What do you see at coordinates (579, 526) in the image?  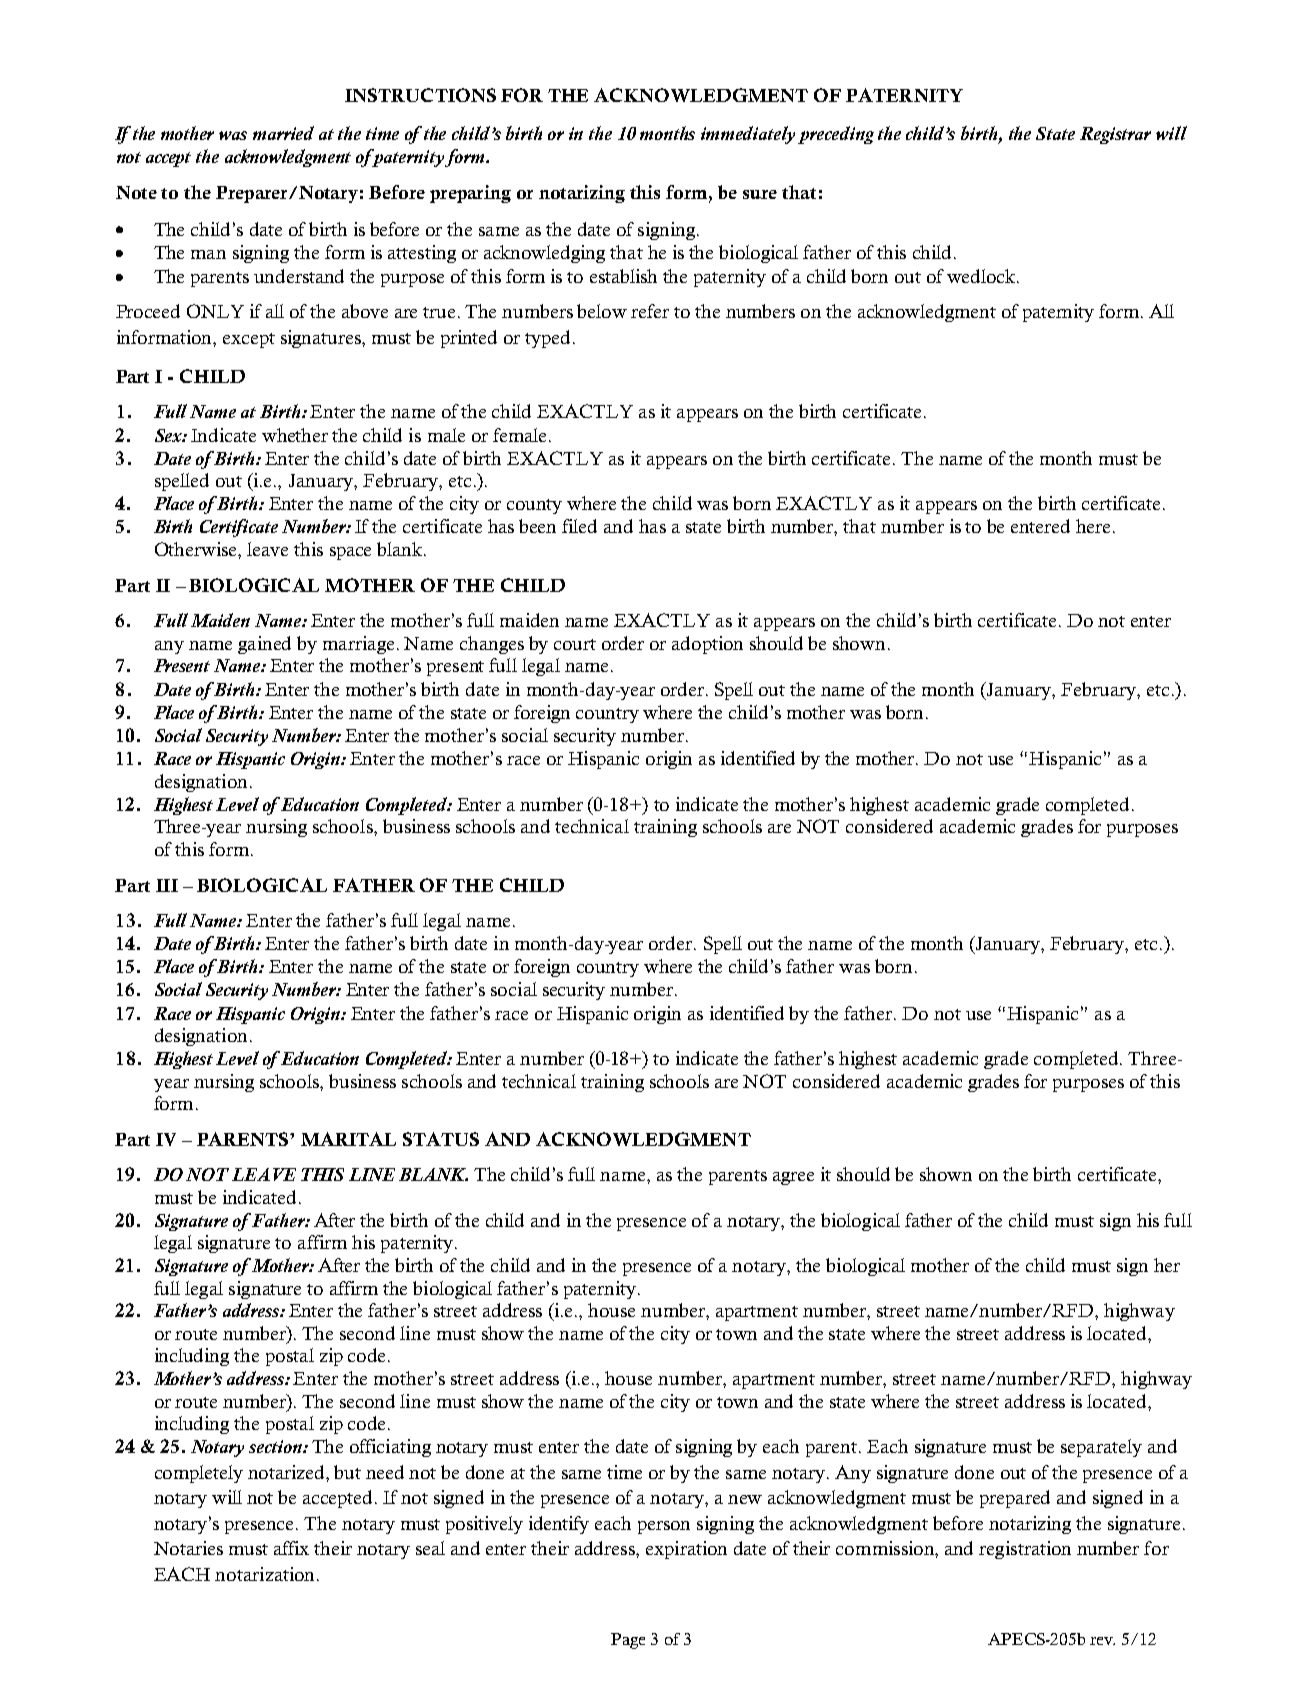 I see `filed` at bounding box center [579, 526].
